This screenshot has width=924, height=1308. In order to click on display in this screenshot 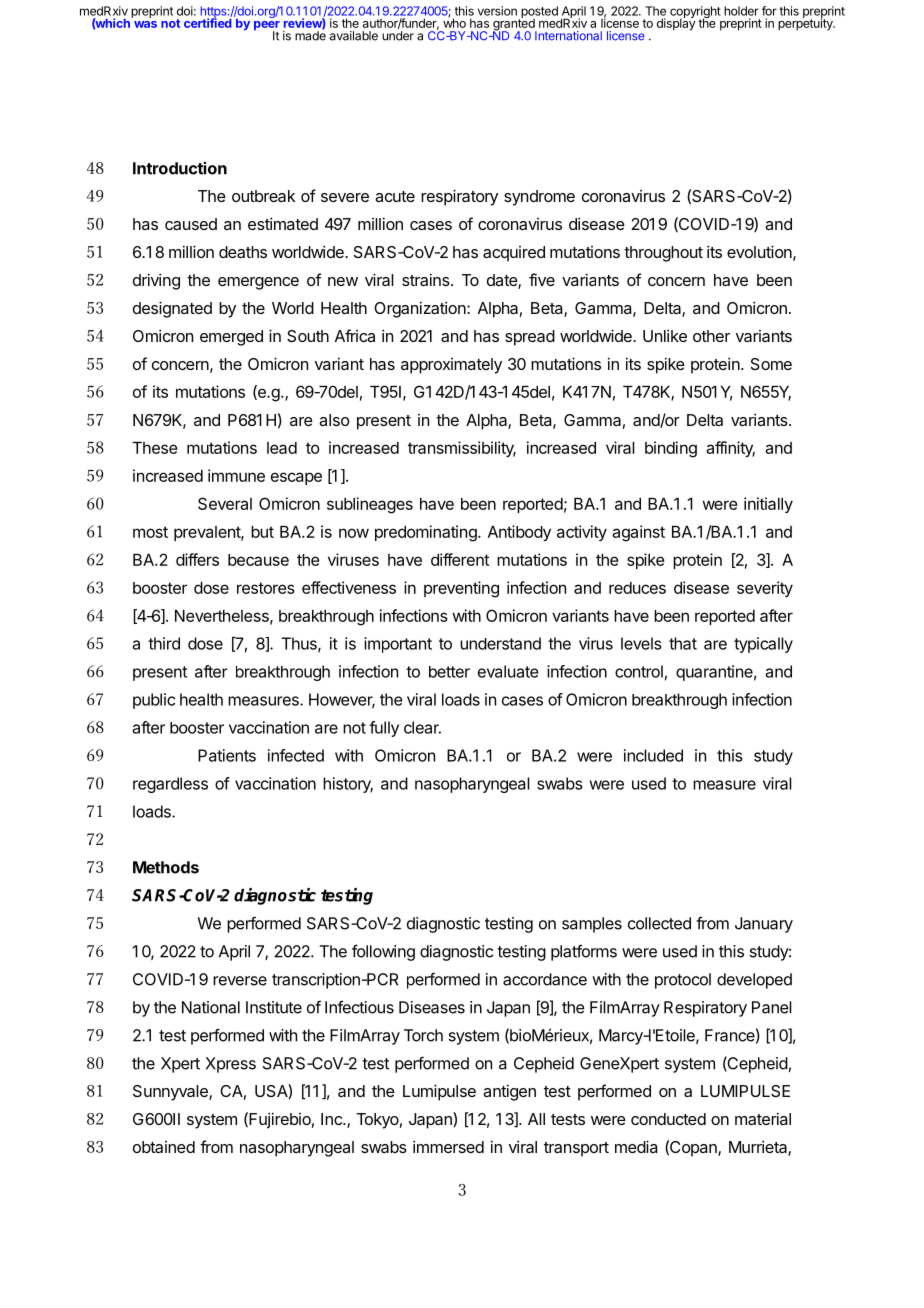, I will do `click(676, 23)`.
